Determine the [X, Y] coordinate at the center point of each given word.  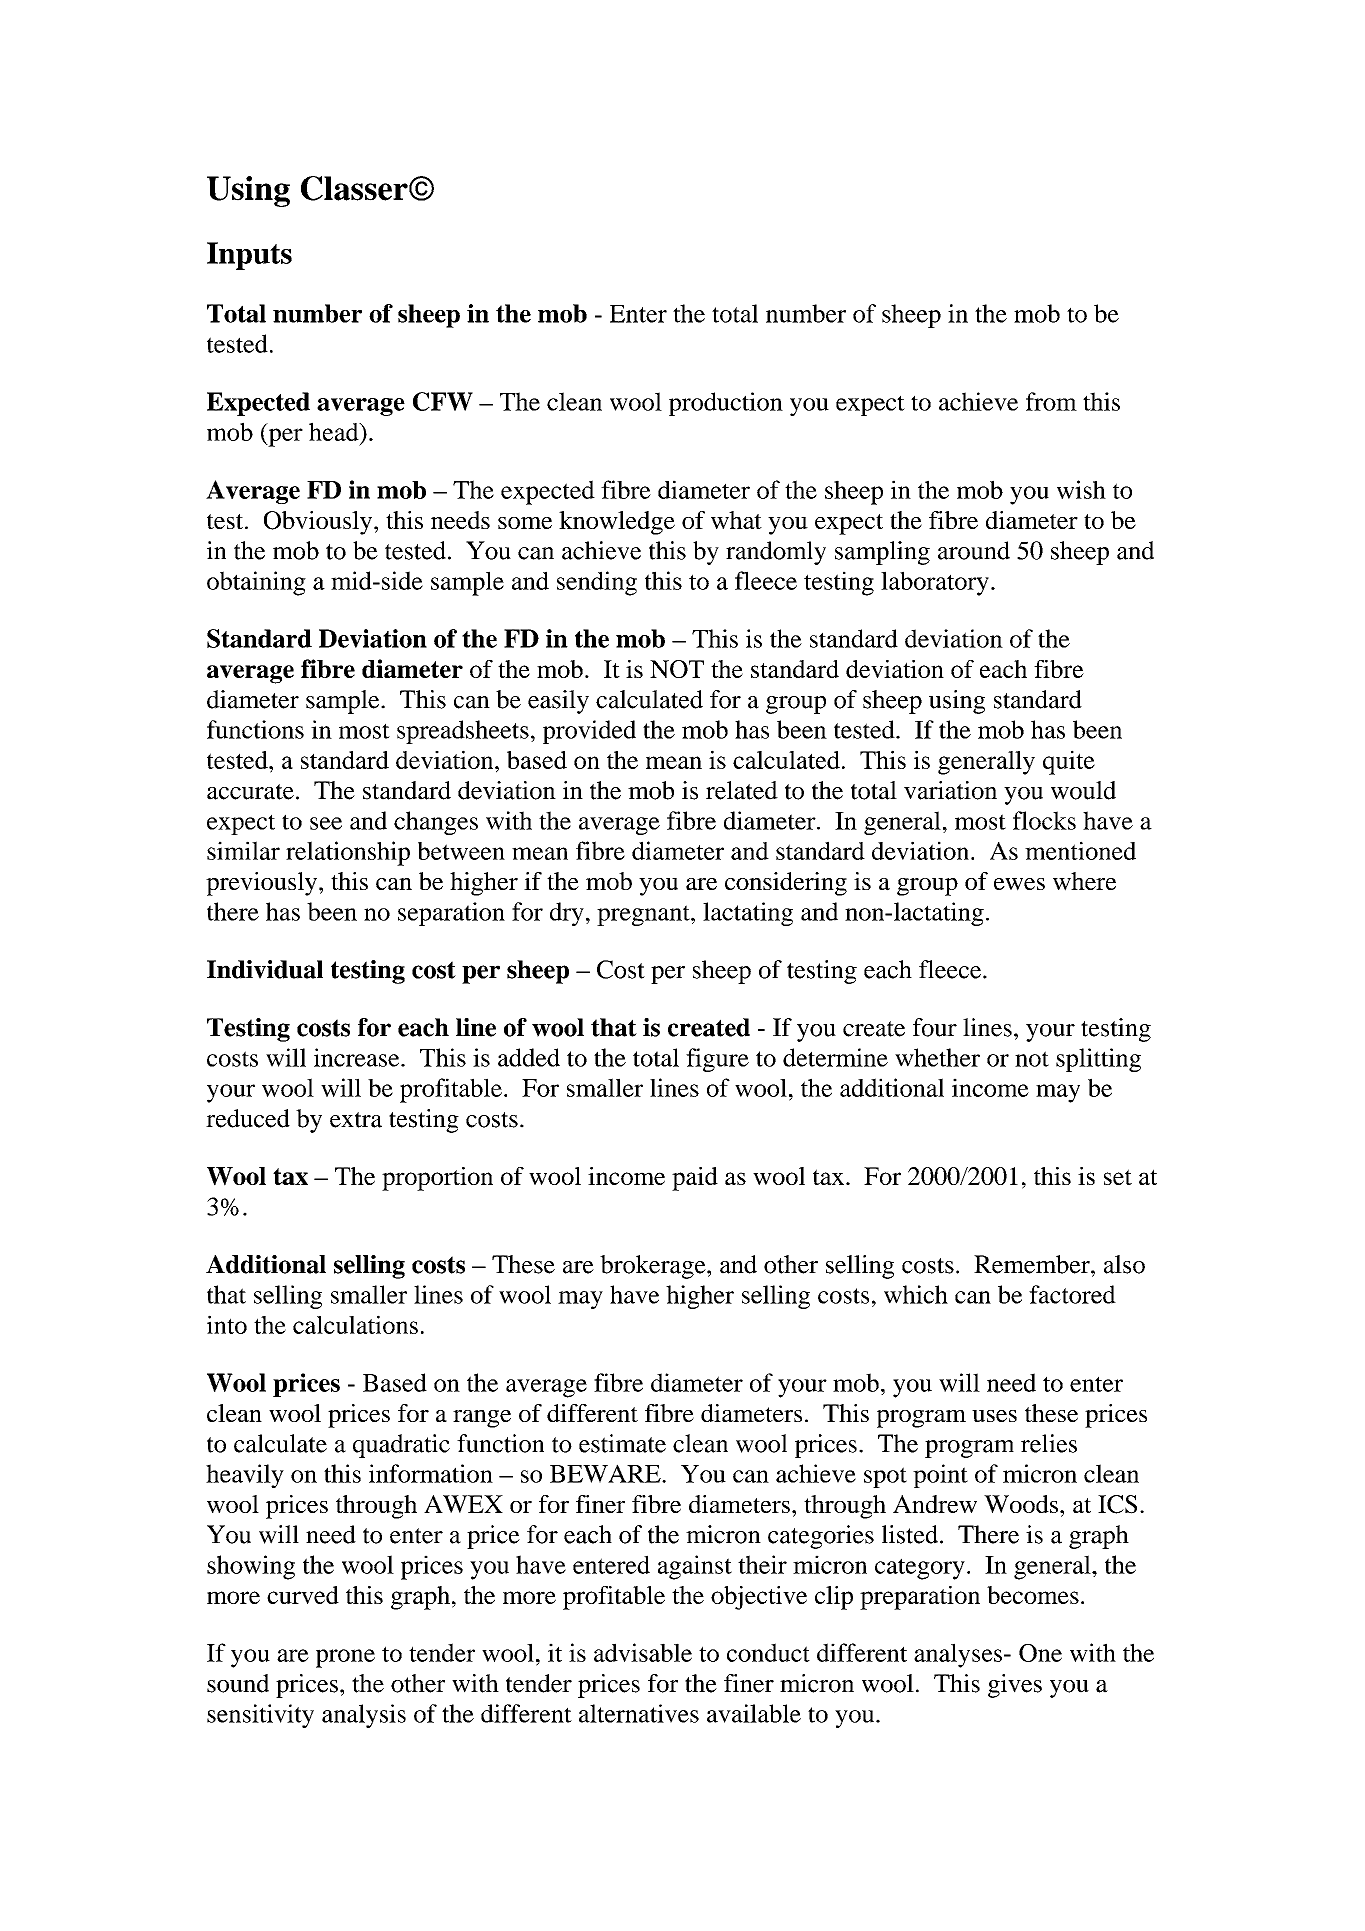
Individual [265, 969]
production [726, 404]
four [935, 1027]
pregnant [644, 915]
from [1051, 401]
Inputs [249, 256]
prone [345, 1658]
